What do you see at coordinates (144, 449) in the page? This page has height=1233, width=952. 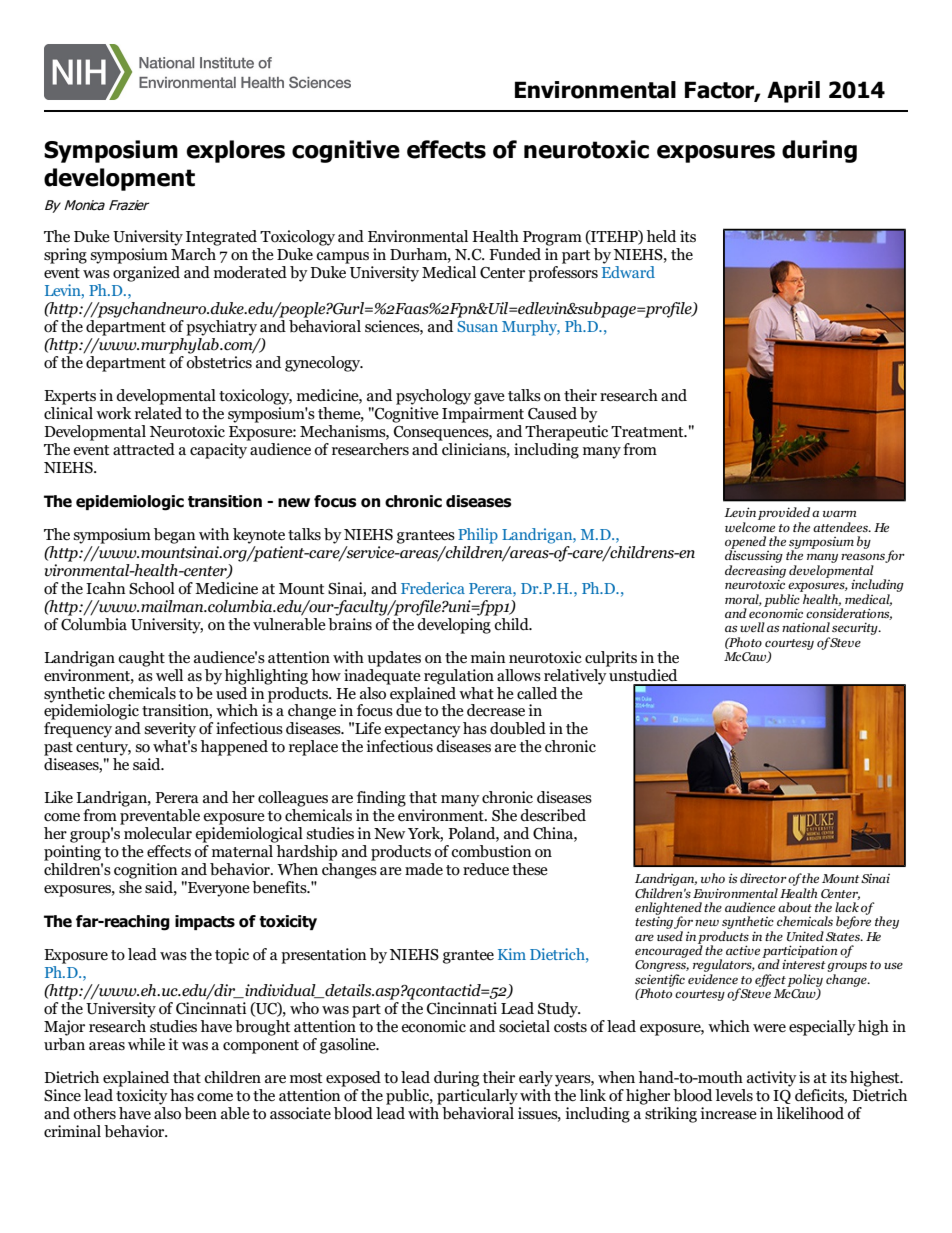 I see `attracted` at bounding box center [144, 449].
